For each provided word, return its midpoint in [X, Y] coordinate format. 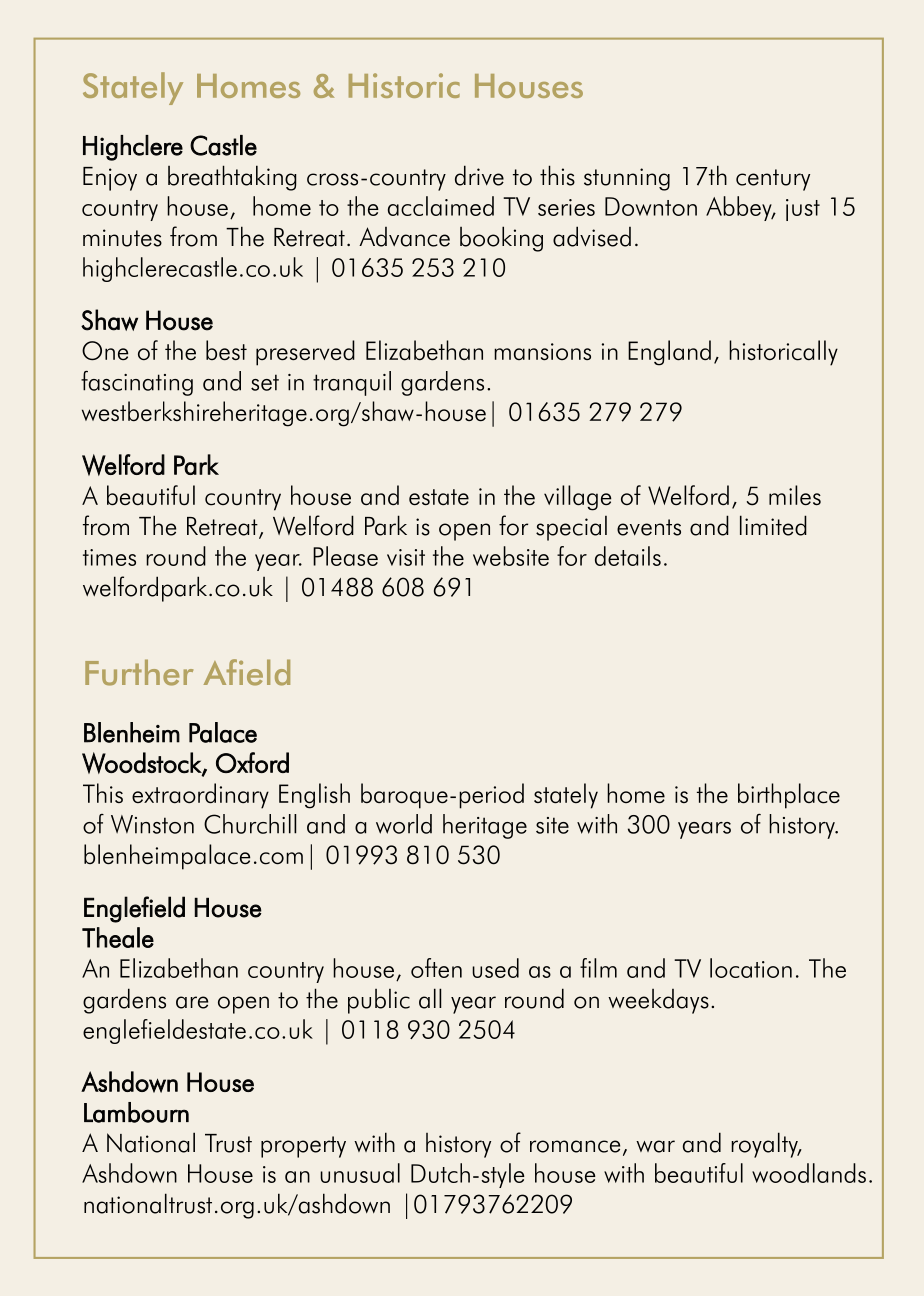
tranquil [352, 383]
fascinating [137, 383]
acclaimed [441, 206]
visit [406, 557]
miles [795, 495]
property [303, 1147]
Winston [152, 824]
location [751, 968]
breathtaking [232, 178]
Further [139, 672]
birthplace [789, 796]
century [773, 180]
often [436, 968]
